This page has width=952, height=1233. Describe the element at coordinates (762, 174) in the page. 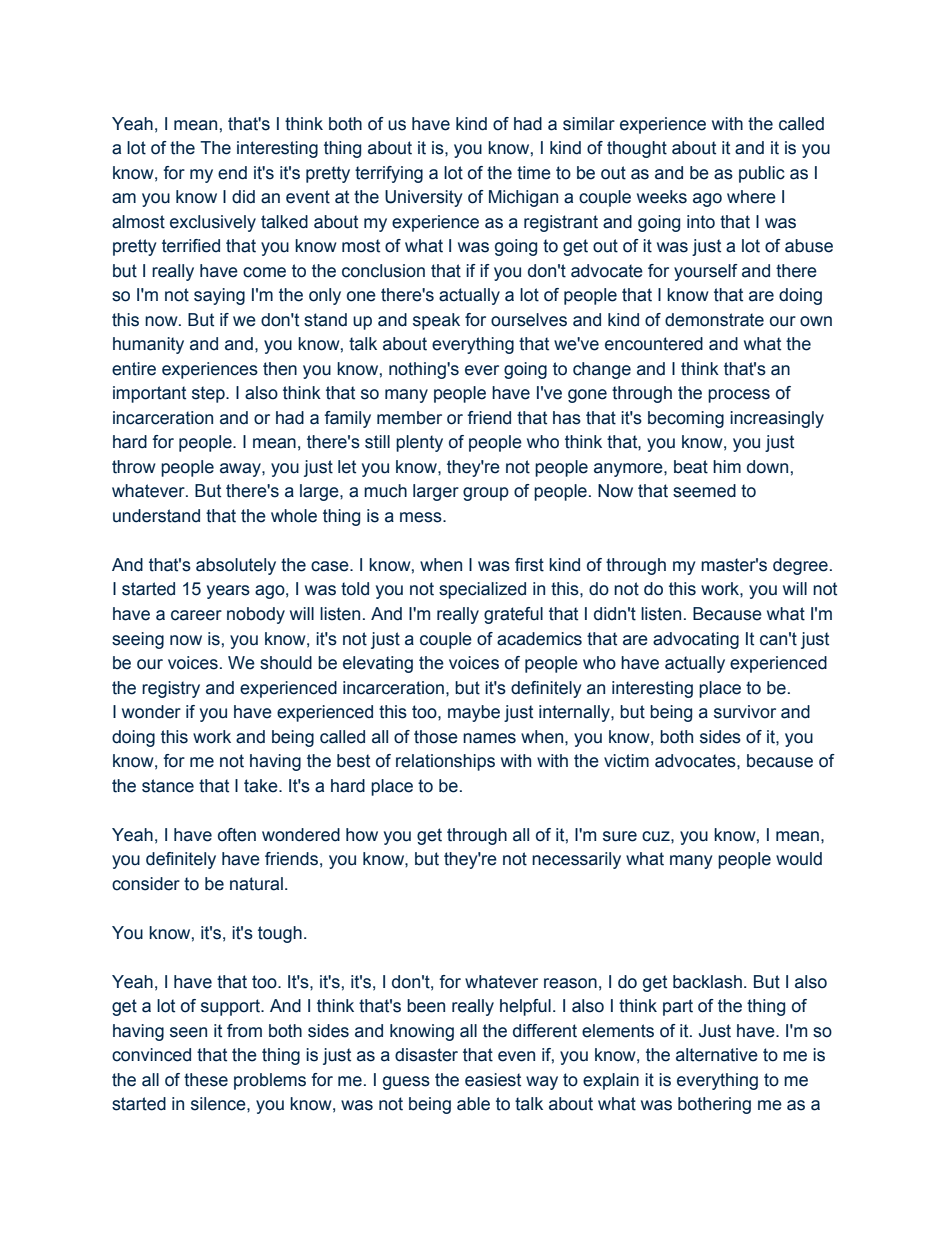

I see `public` at that location.
